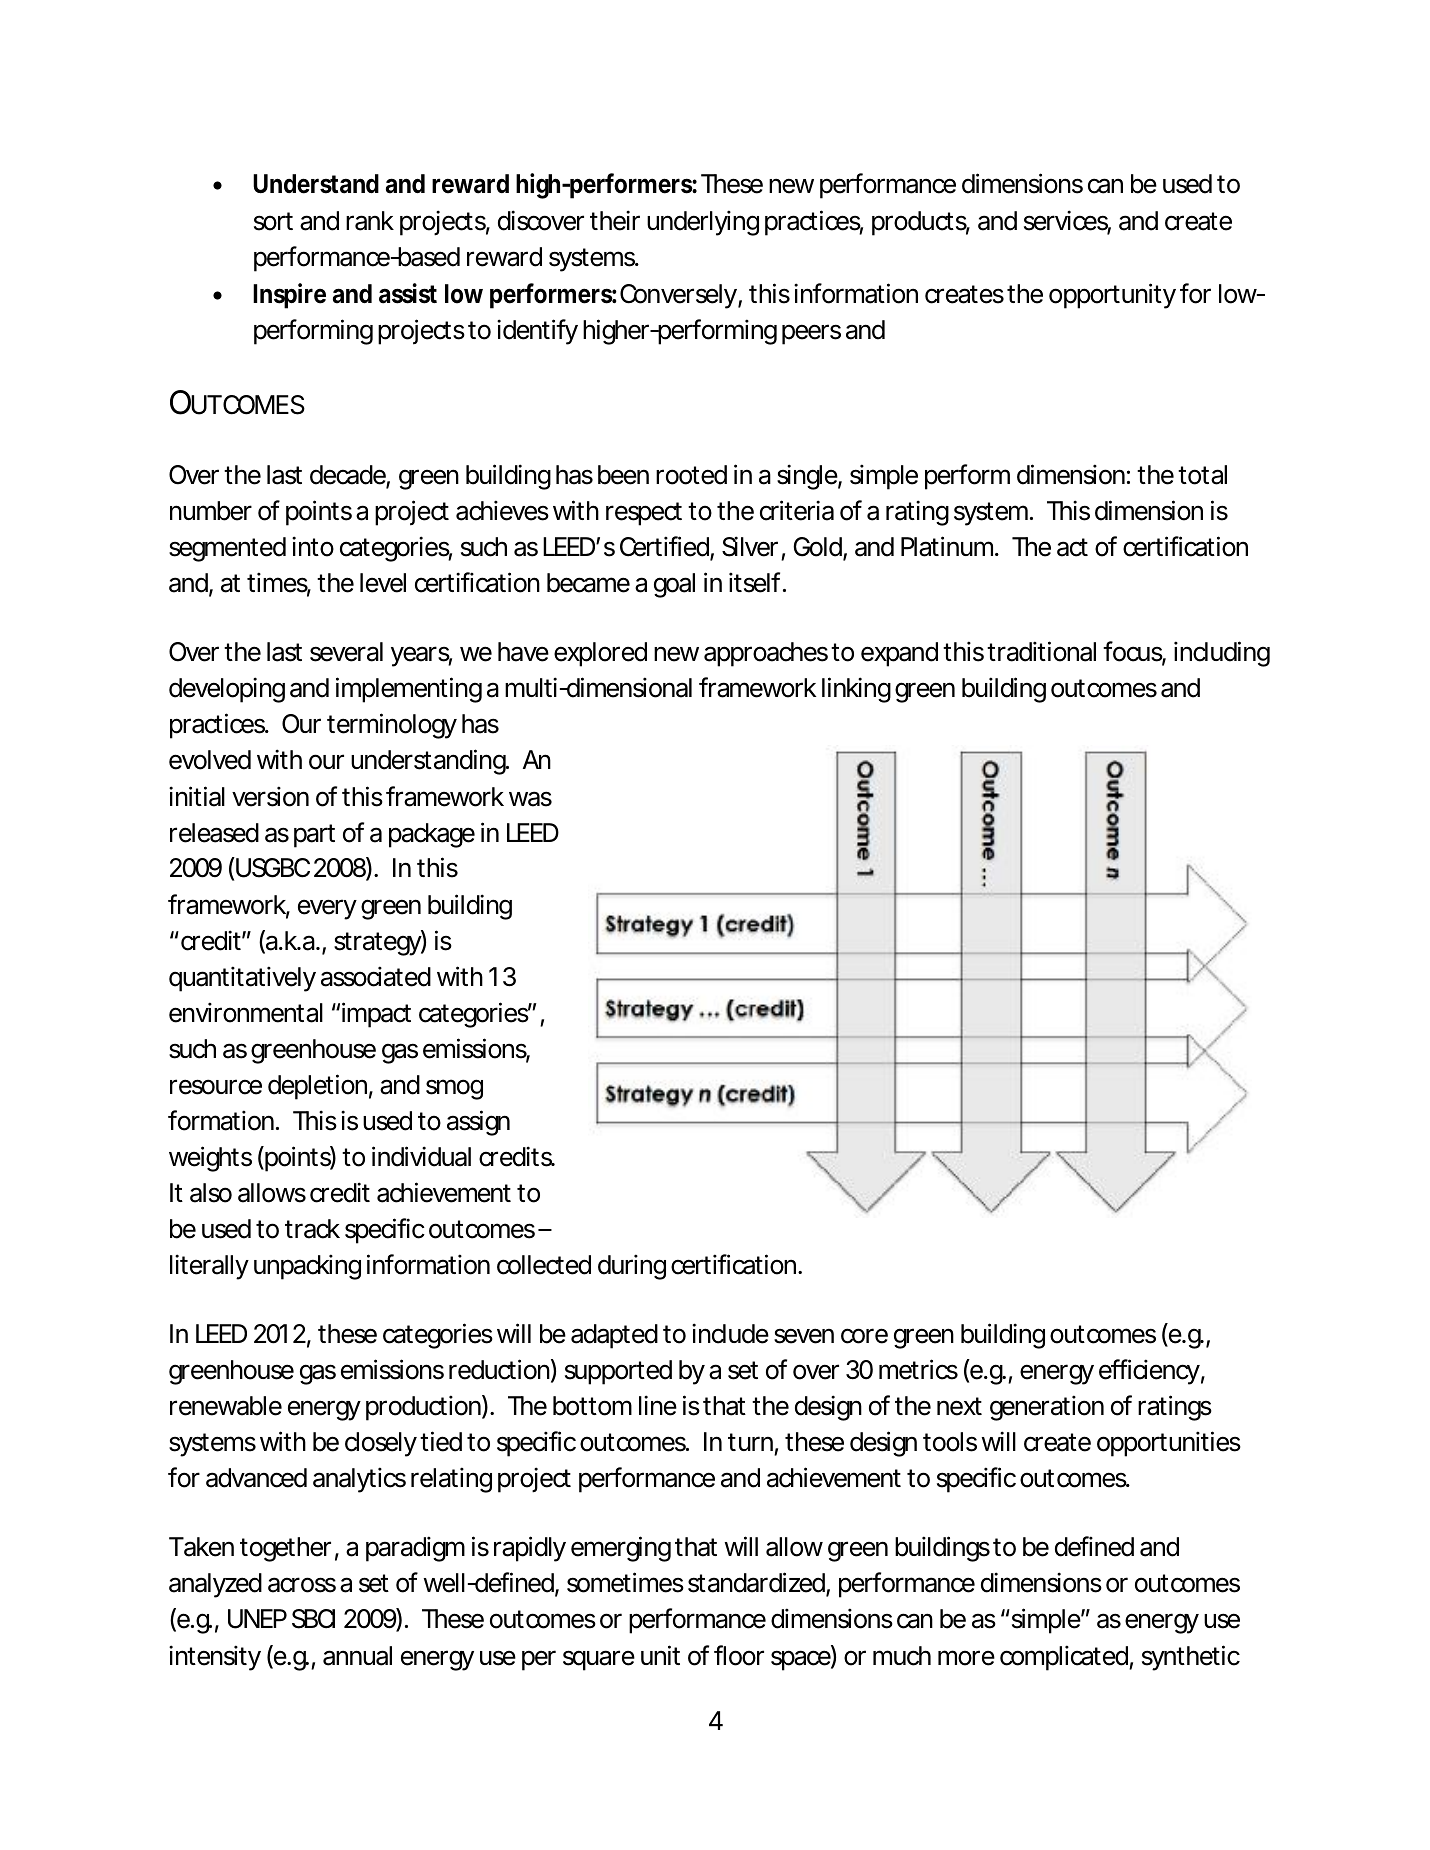  I want to click on during, so click(632, 1267).
